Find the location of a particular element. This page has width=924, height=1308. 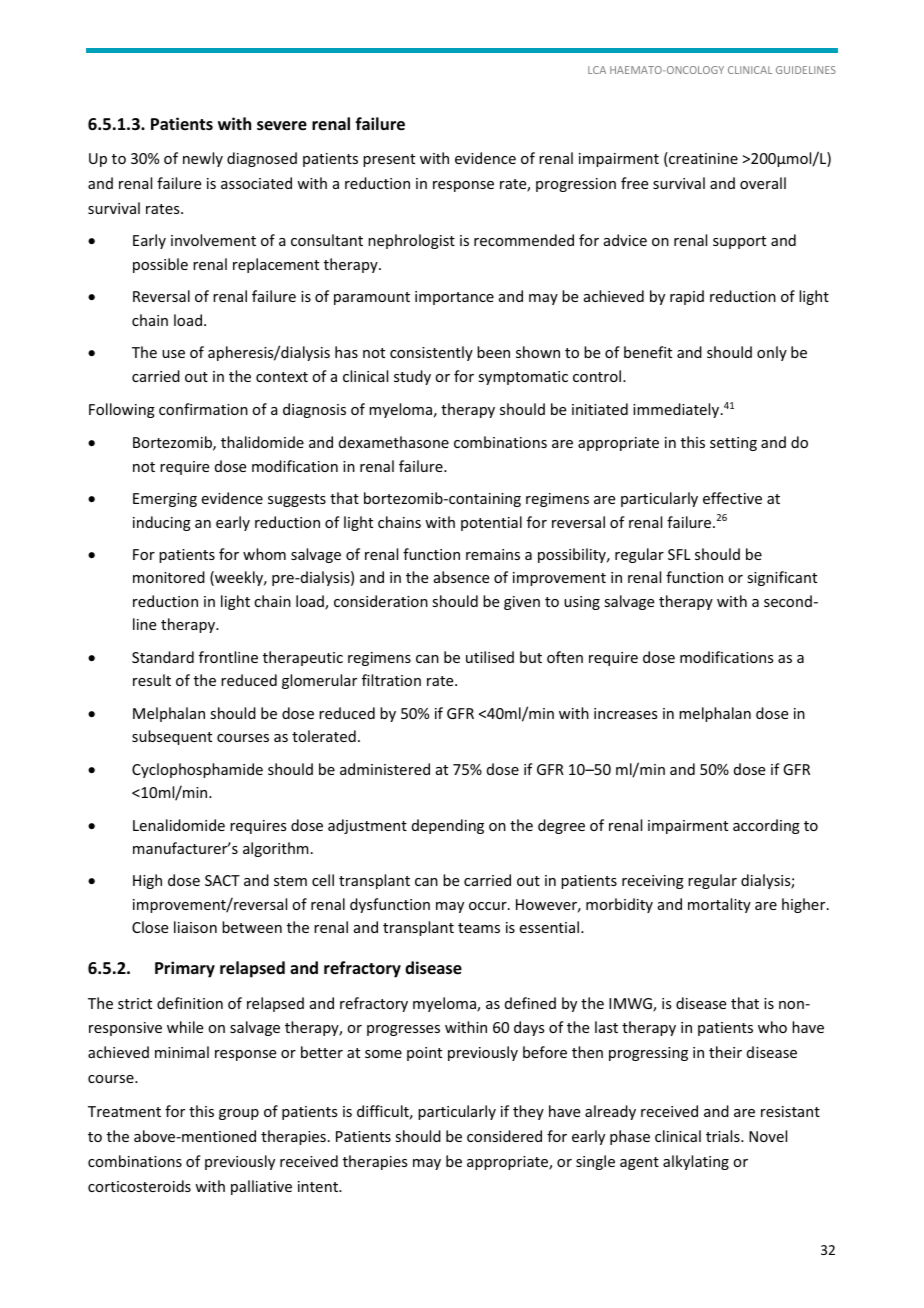

teams is located at coordinates (479, 928).
